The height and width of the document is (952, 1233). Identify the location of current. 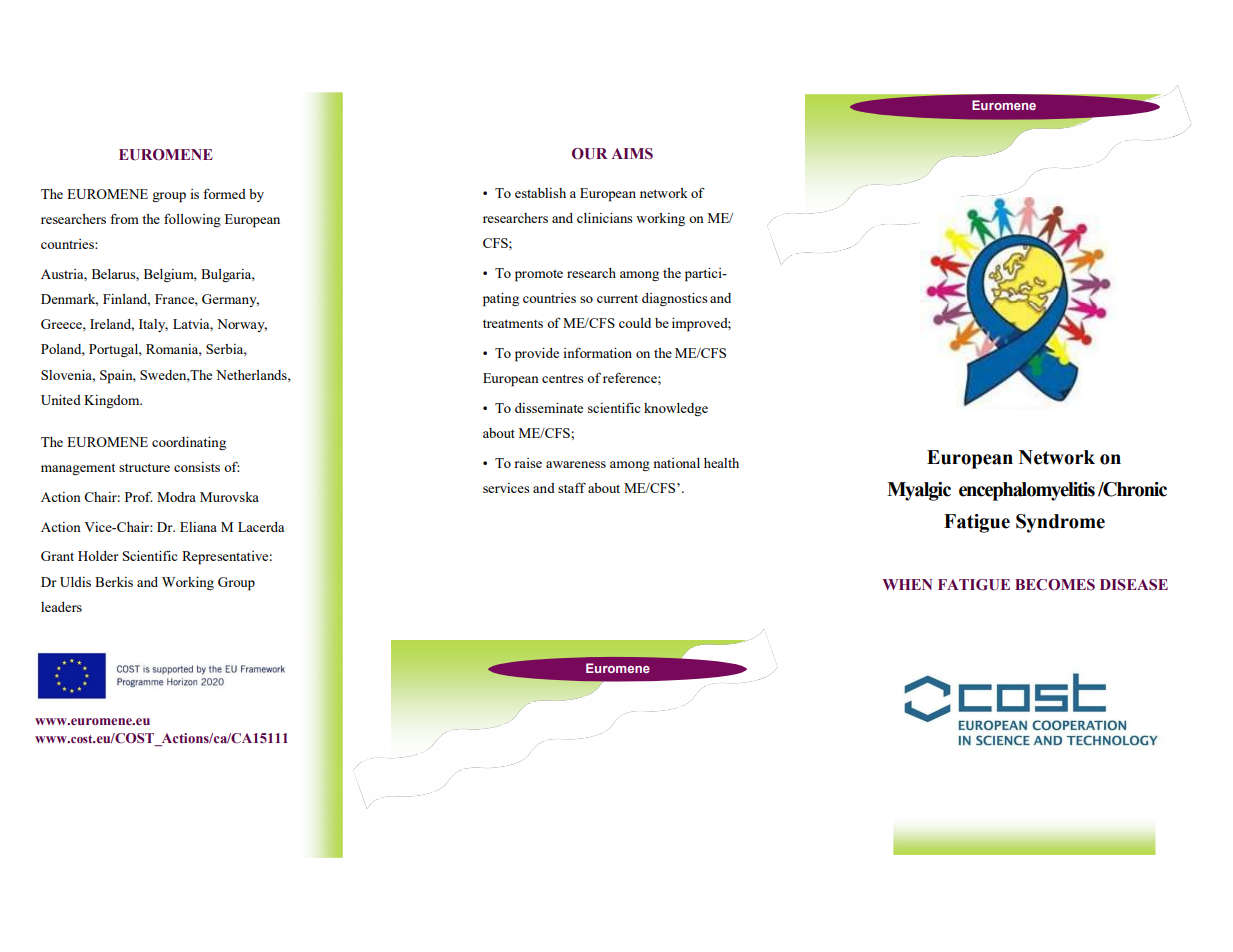
(617, 299).
